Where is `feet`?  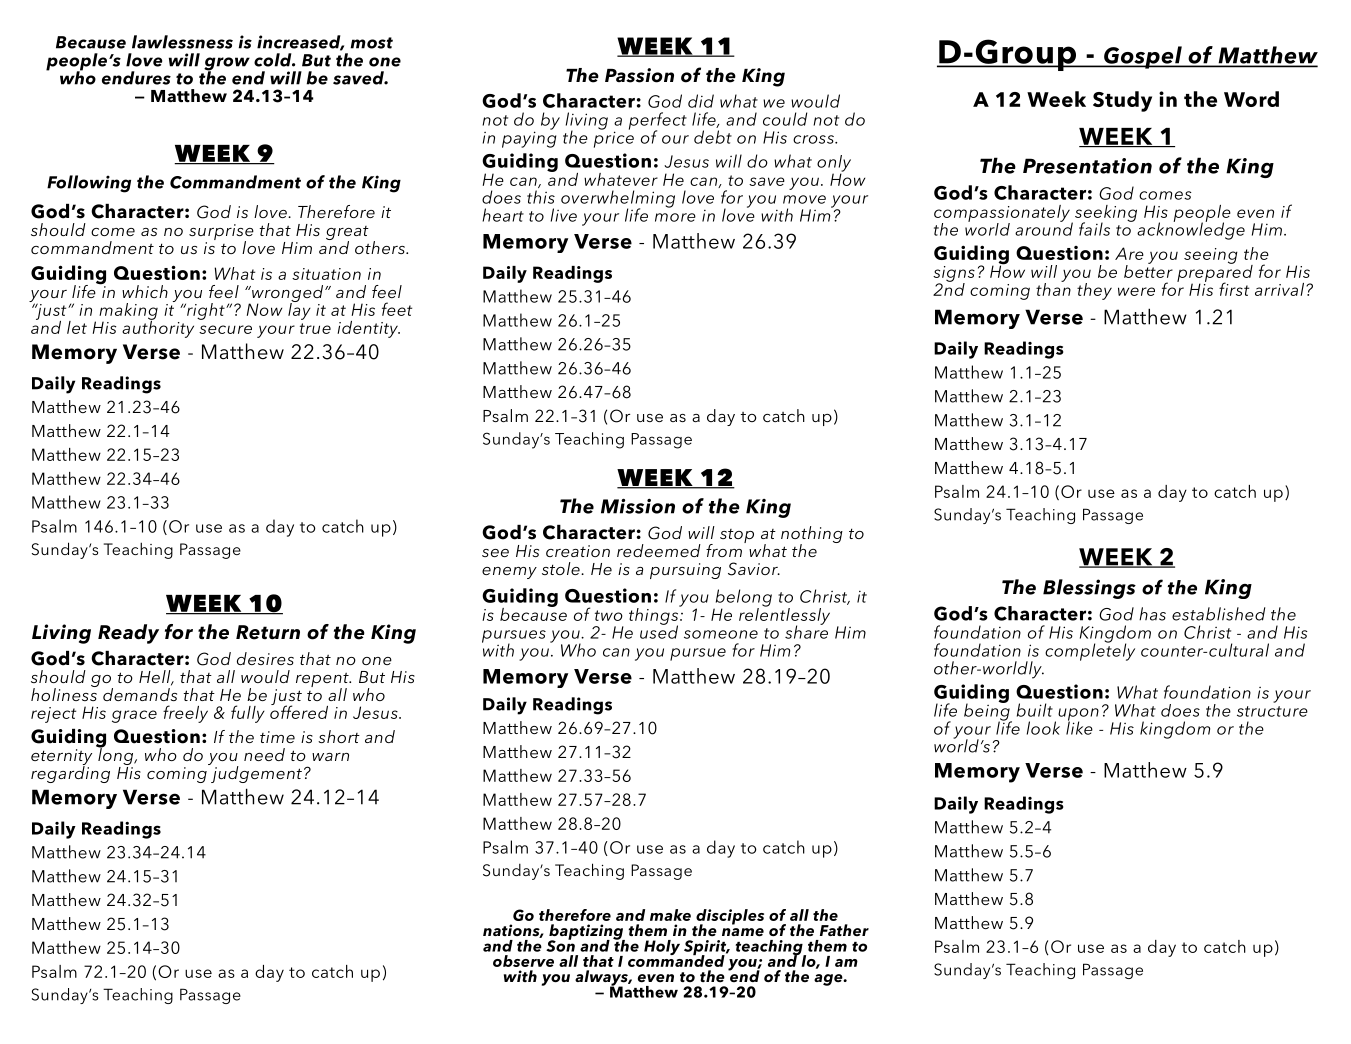 feet is located at coordinates (397, 309).
